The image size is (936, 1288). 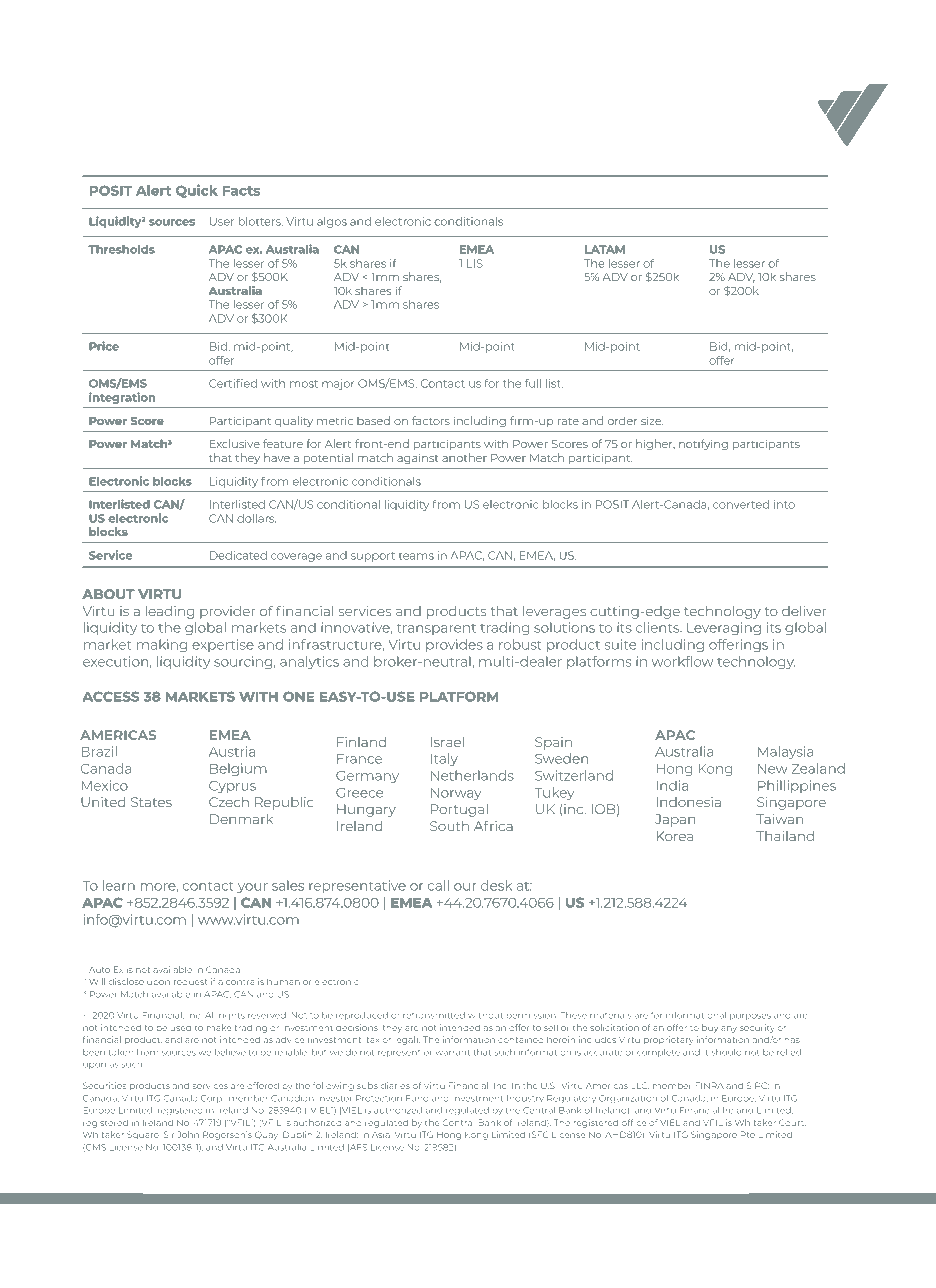 I want to click on Italy, so click(x=444, y=759).
